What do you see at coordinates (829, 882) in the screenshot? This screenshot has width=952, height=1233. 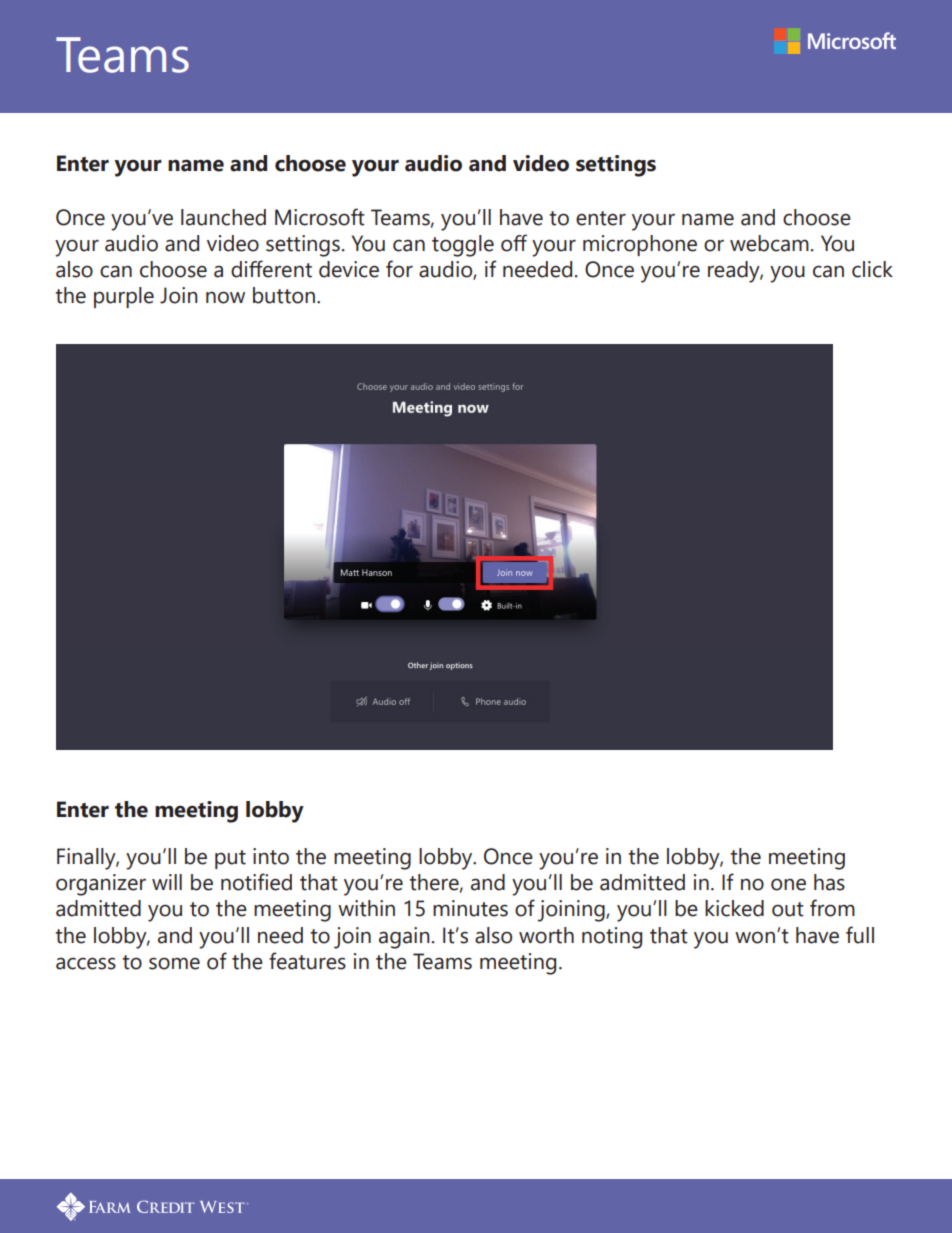 I see `has` at bounding box center [829, 882].
